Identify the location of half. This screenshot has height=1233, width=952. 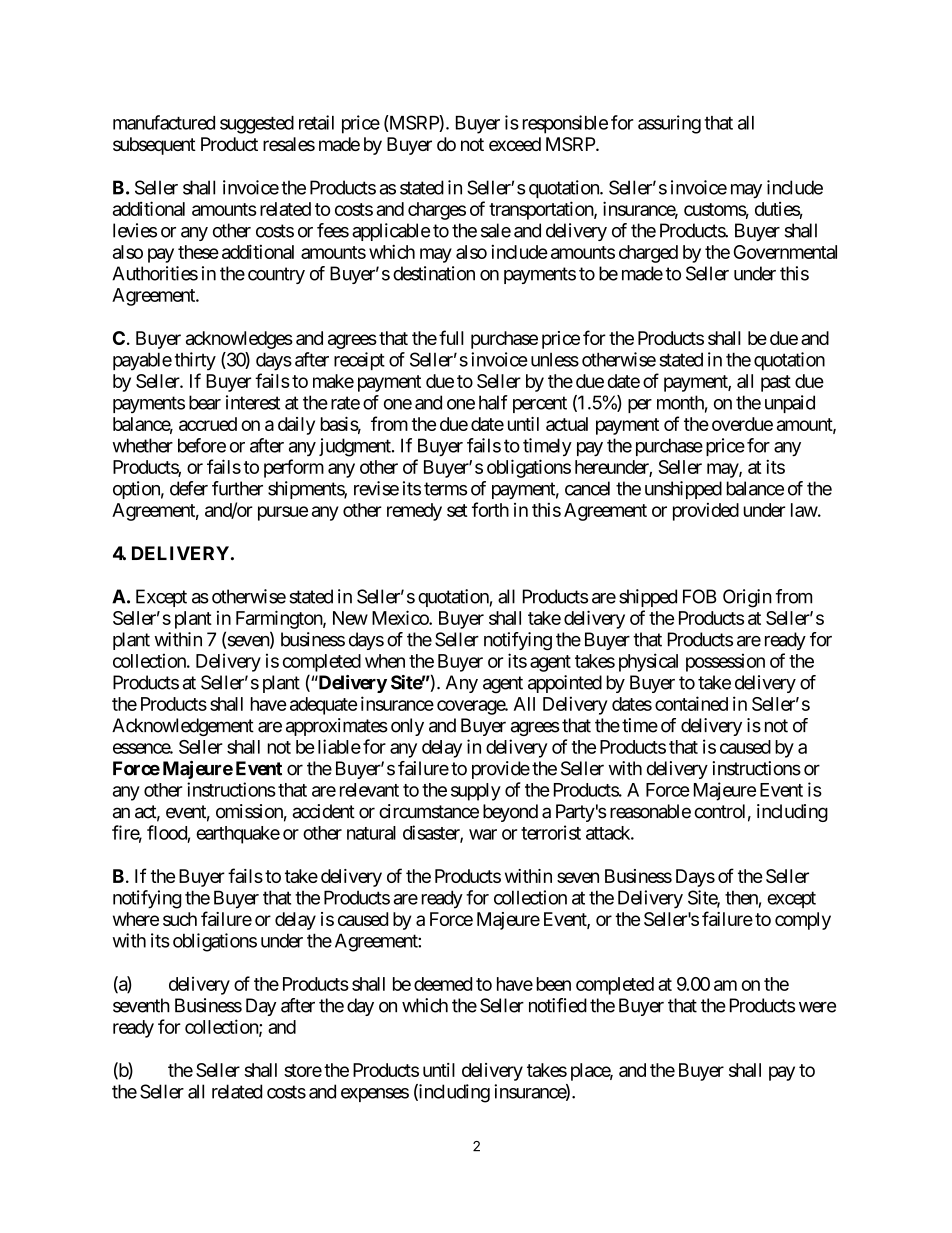
(493, 402).
